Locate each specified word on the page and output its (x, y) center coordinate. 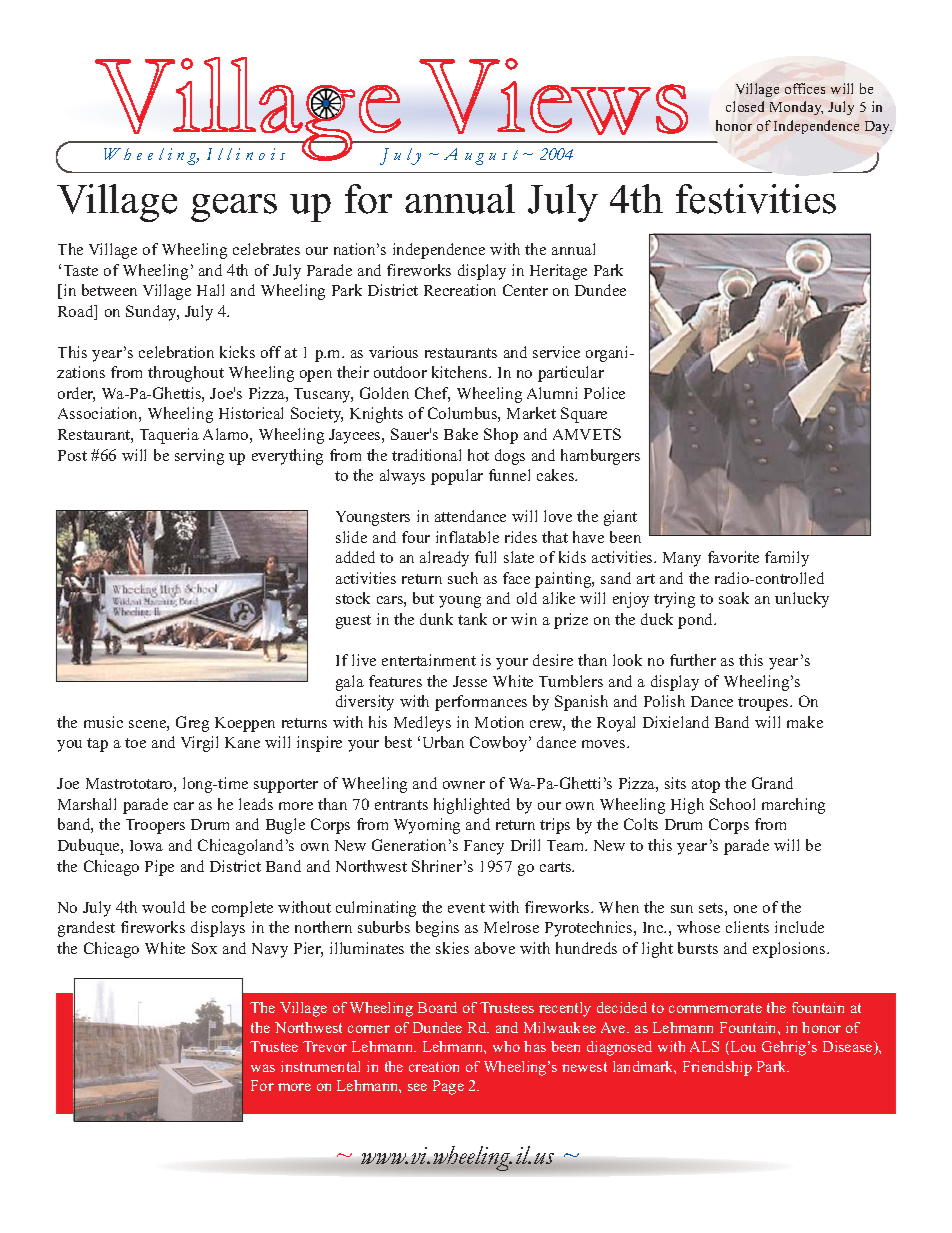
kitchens (461, 372)
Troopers (155, 826)
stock (353, 598)
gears (234, 208)
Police (604, 393)
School (732, 804)
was (263, 1068)
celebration (176, 352)
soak (734, 598)
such (463, 578)
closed (745, 106)
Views (553, 96)
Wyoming (427, 826)
